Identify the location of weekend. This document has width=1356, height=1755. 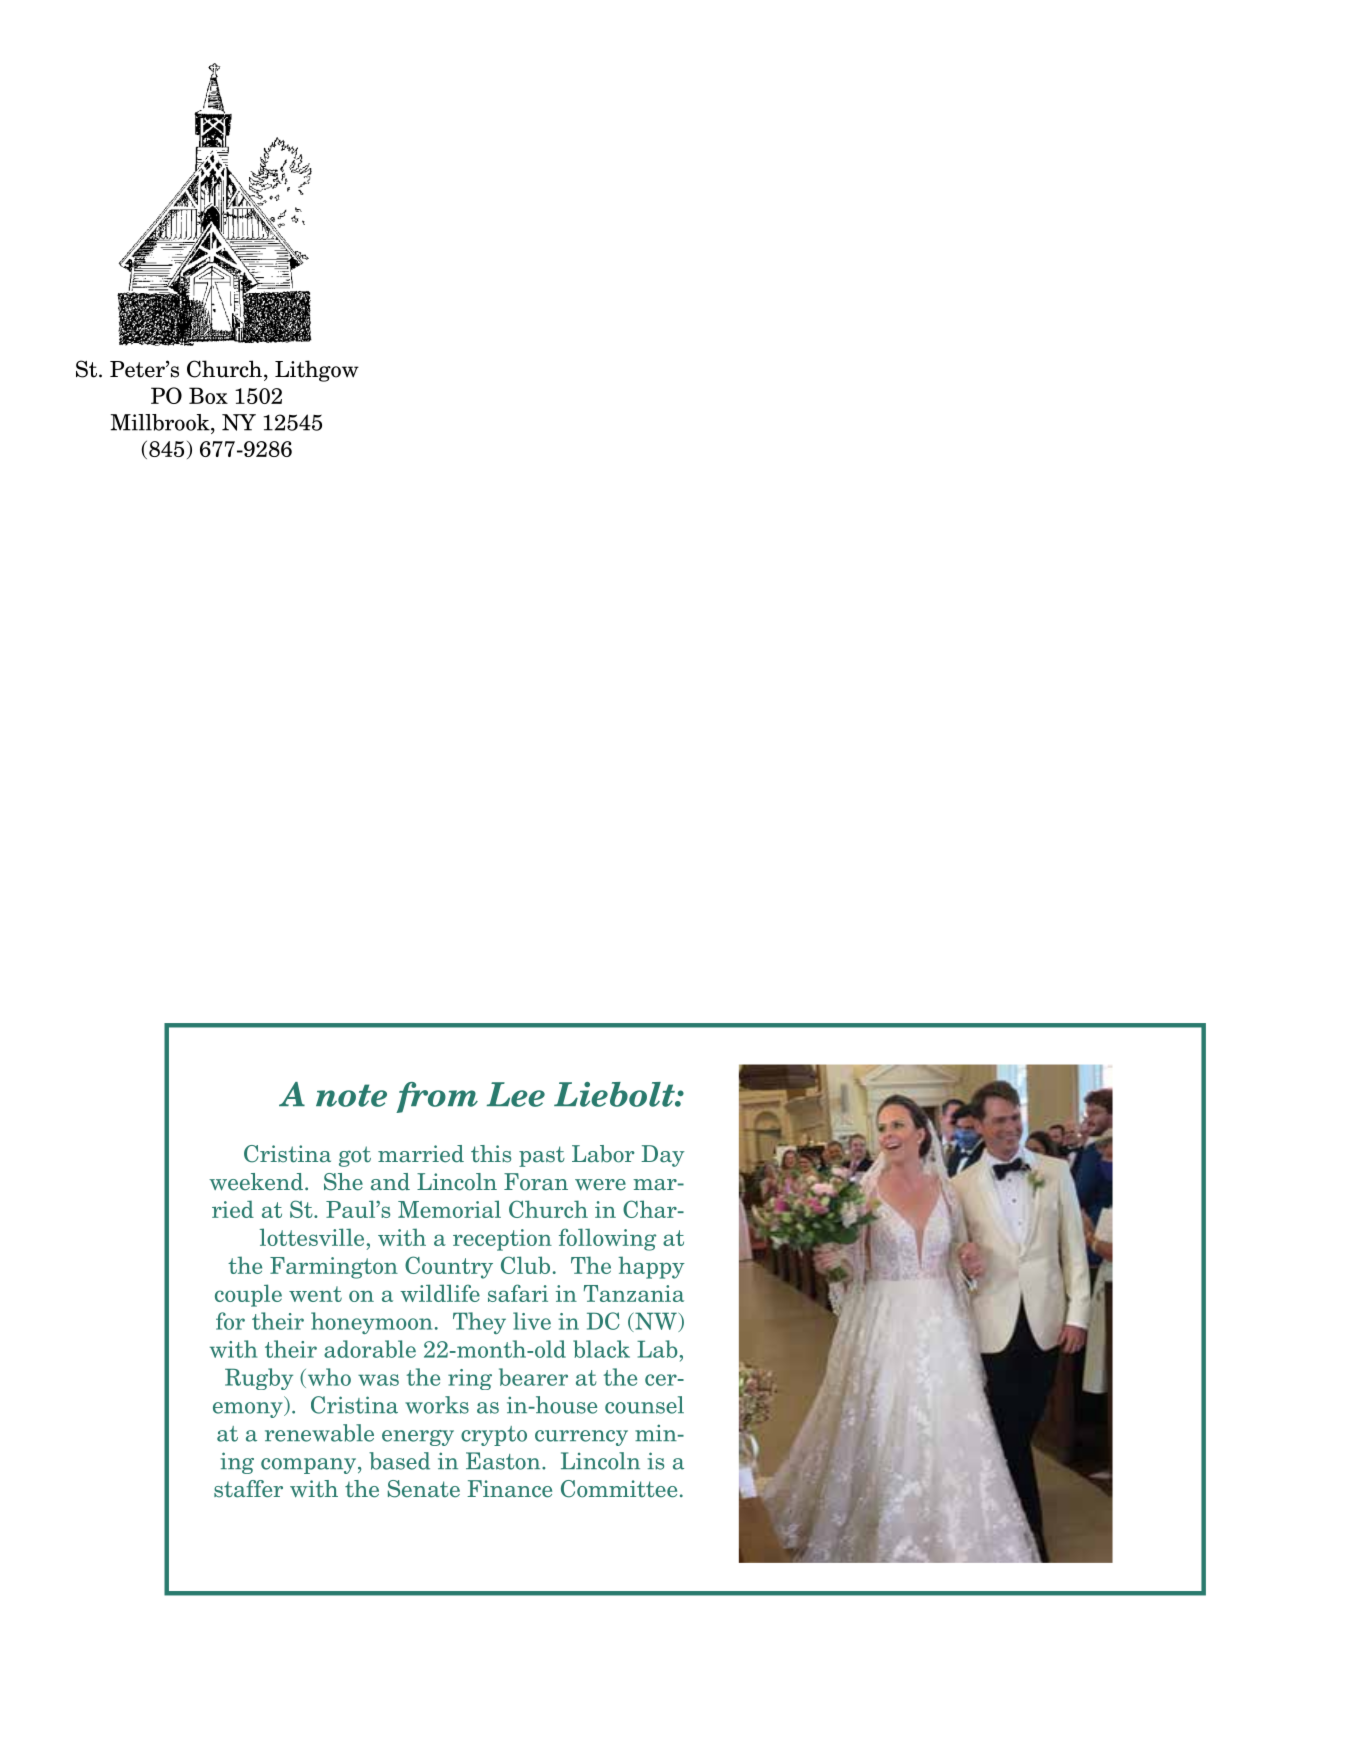
(256, 1182).
